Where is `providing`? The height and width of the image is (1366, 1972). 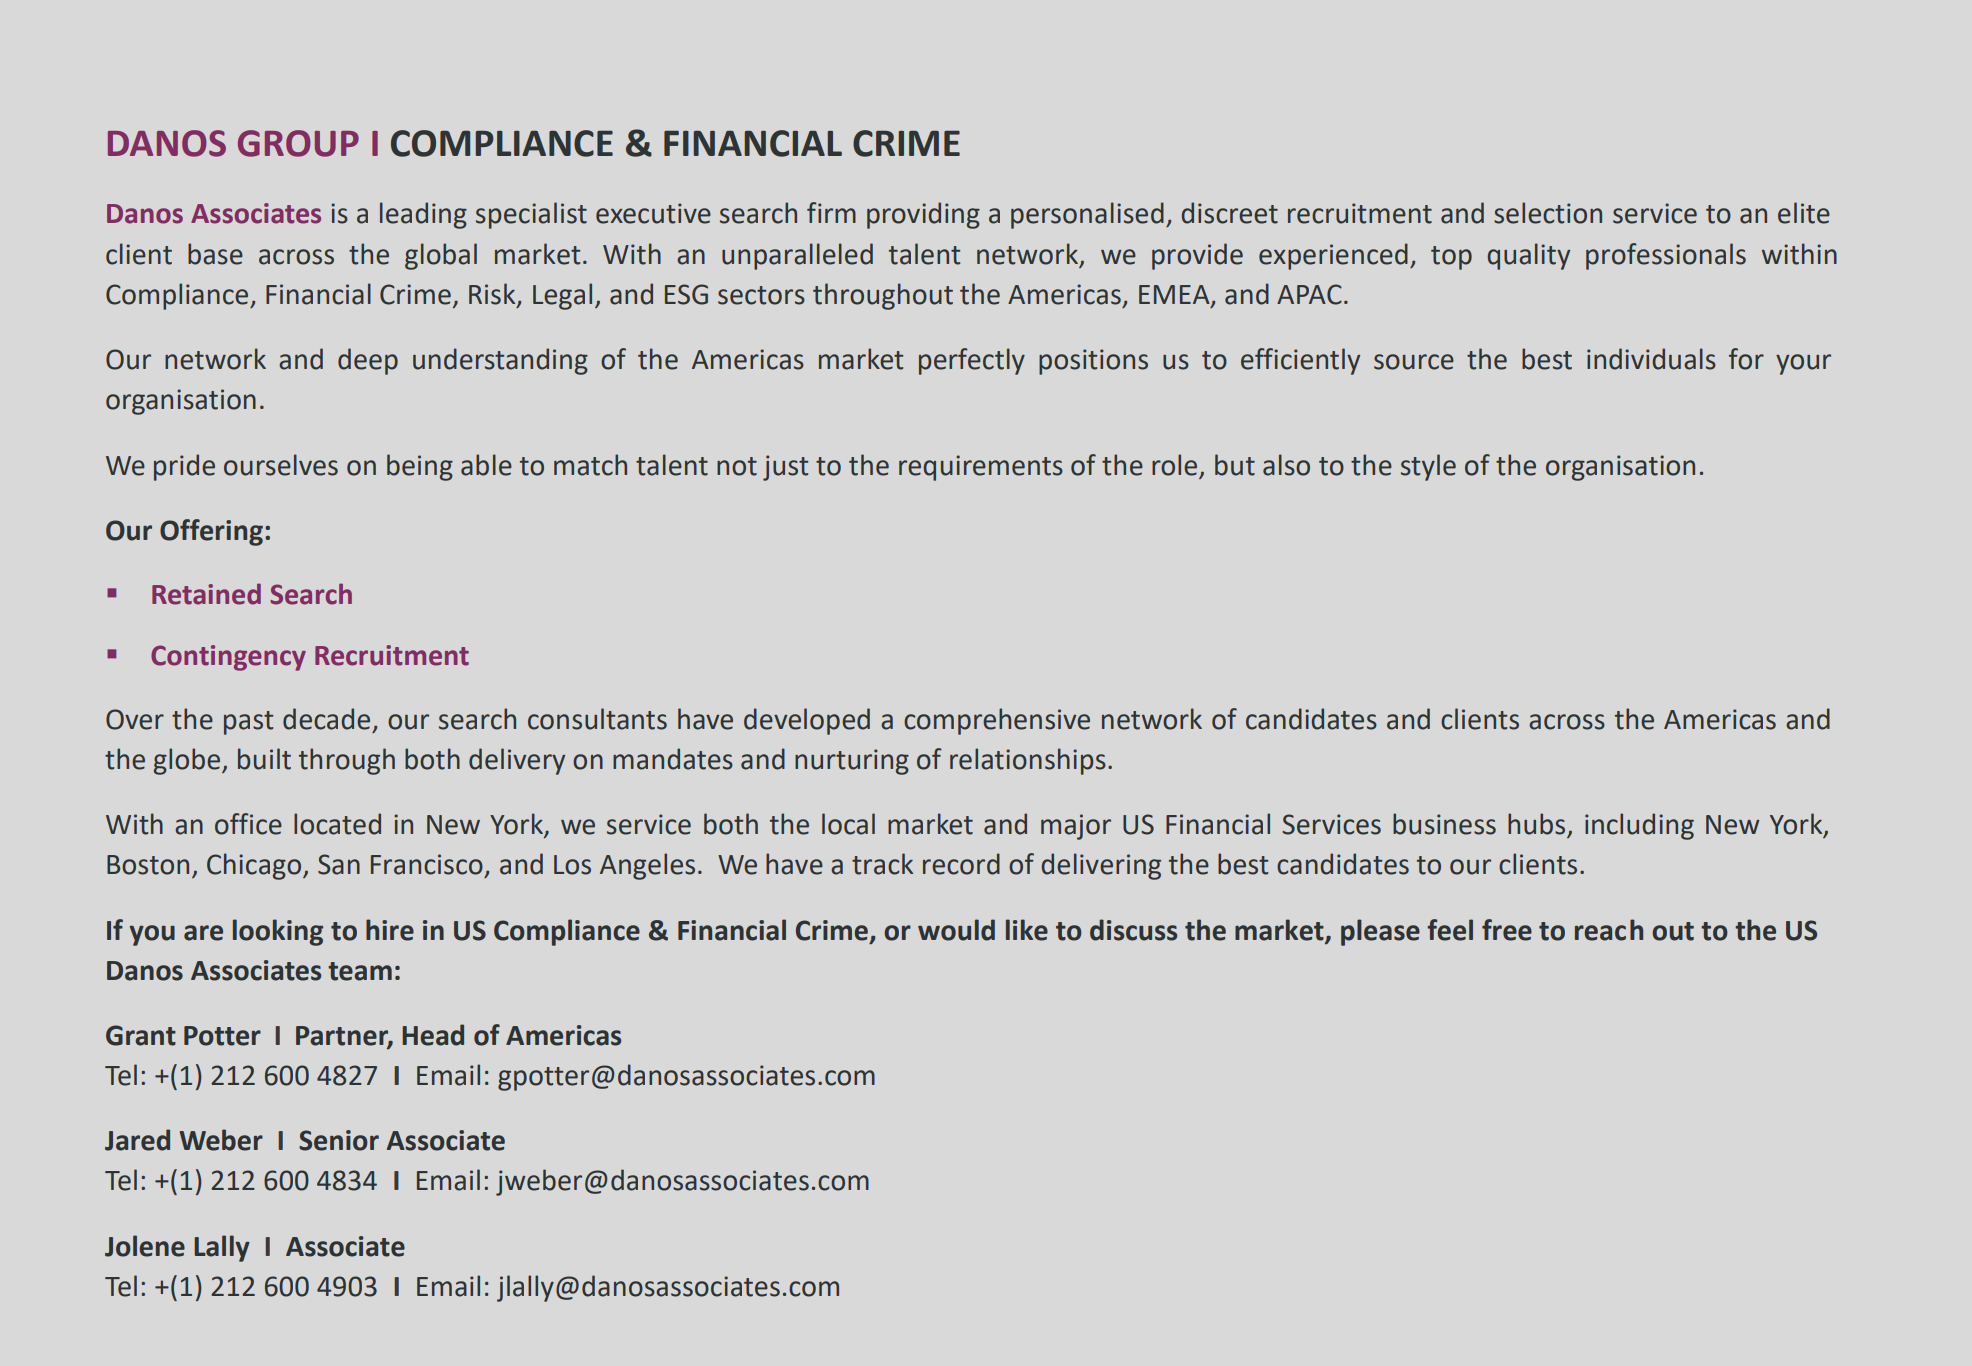
providing is located at coordinates (923, 215).
